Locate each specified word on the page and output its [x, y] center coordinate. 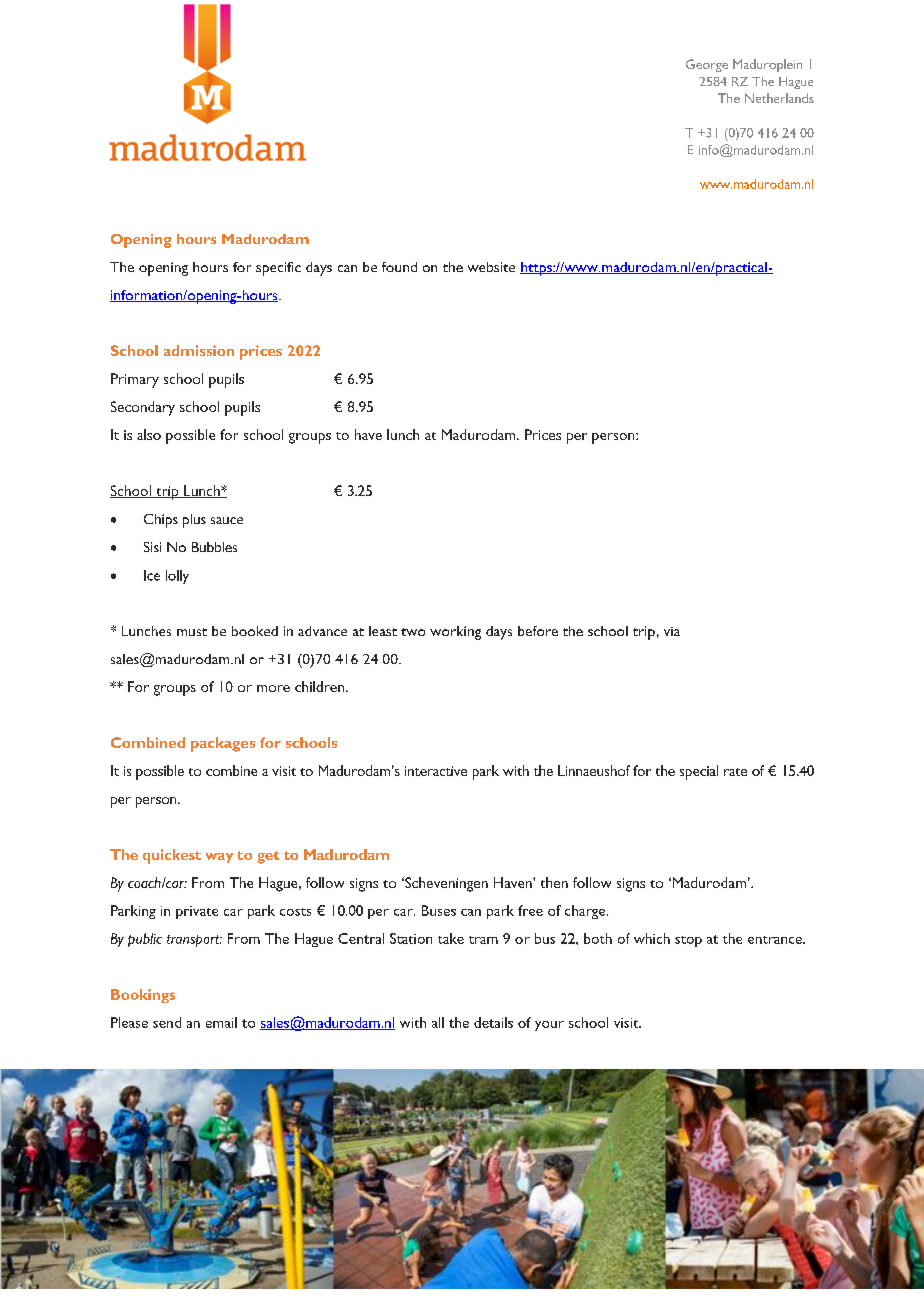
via [672, 631]
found [399, 267]
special [699, 772]
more [273, 688]
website [491, 267]
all [438, 1022]
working [455, 633]
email [221, 1022]
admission [199, 350]
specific [278, 269]
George [707, 65]
